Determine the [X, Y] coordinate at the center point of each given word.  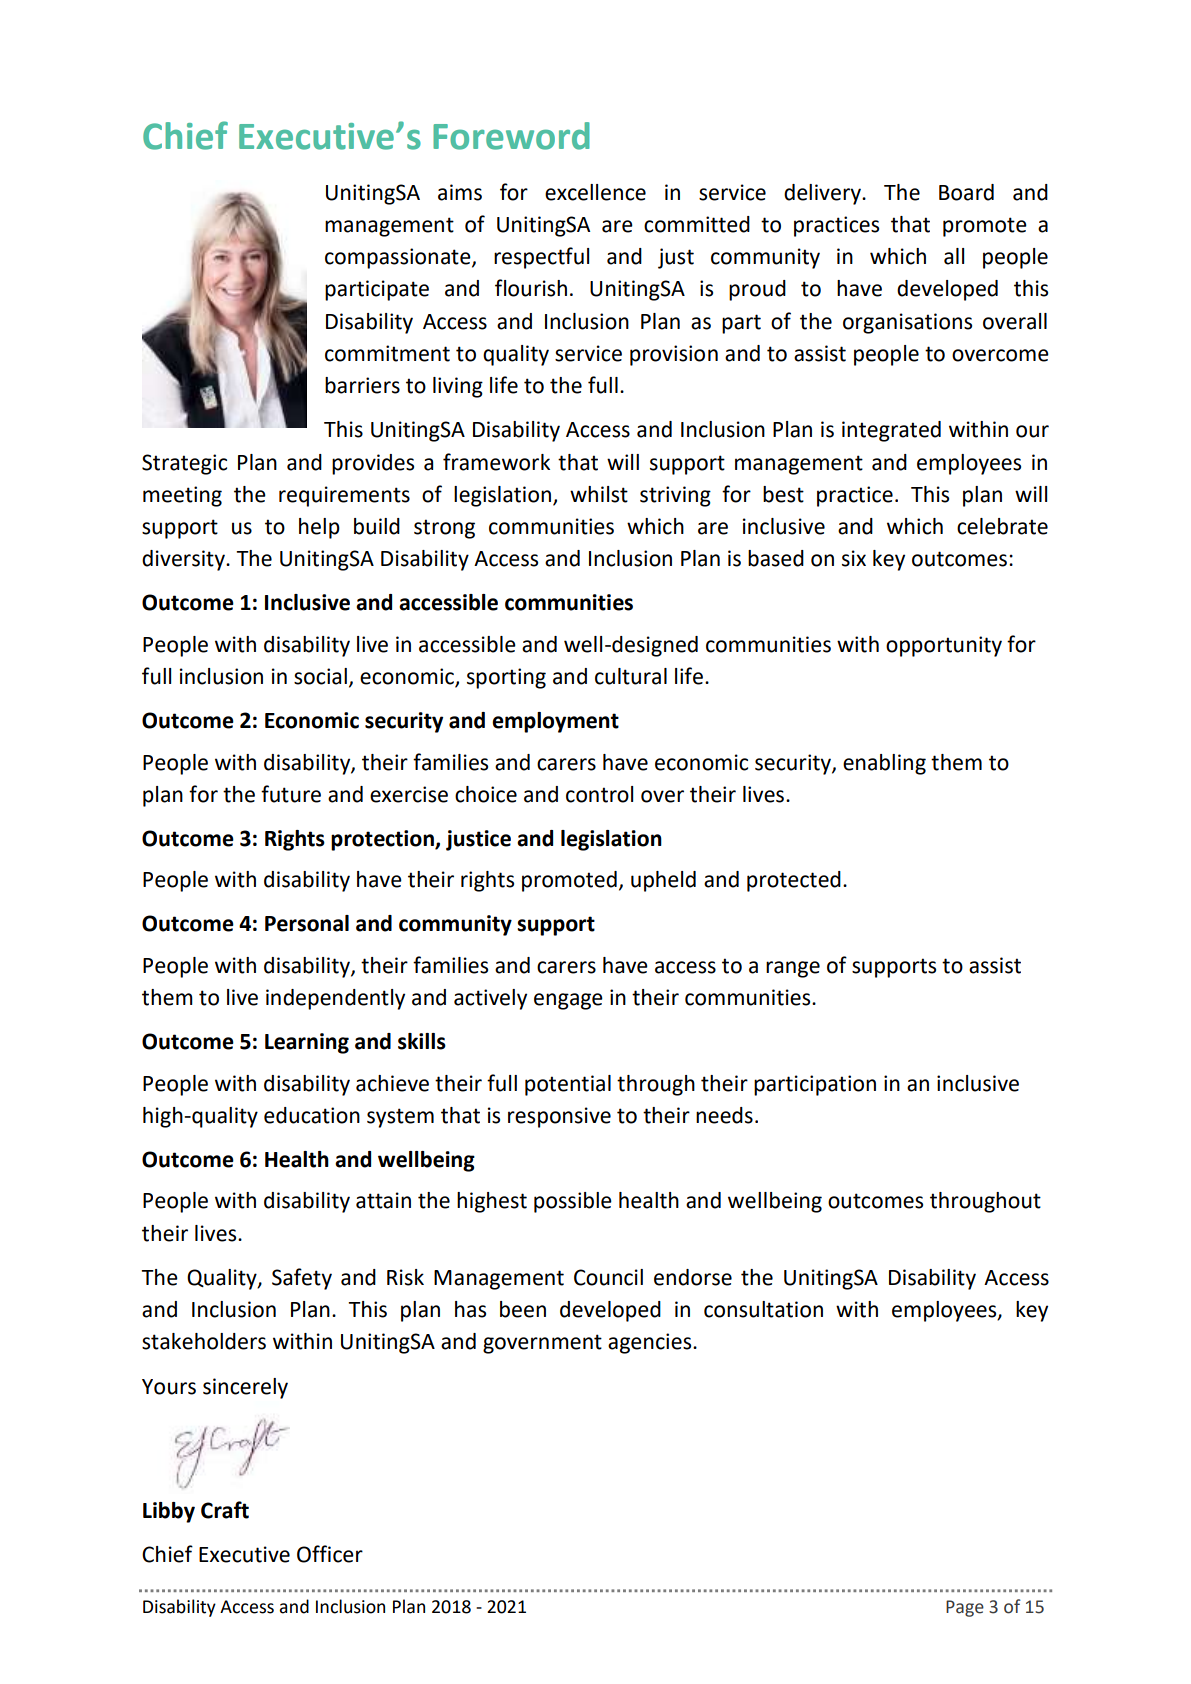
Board [966, 192]
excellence [595, 192]
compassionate [399, 258]
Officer [330, 1554]
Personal [307, 923]
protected [794, 881]
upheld [663, 881]
